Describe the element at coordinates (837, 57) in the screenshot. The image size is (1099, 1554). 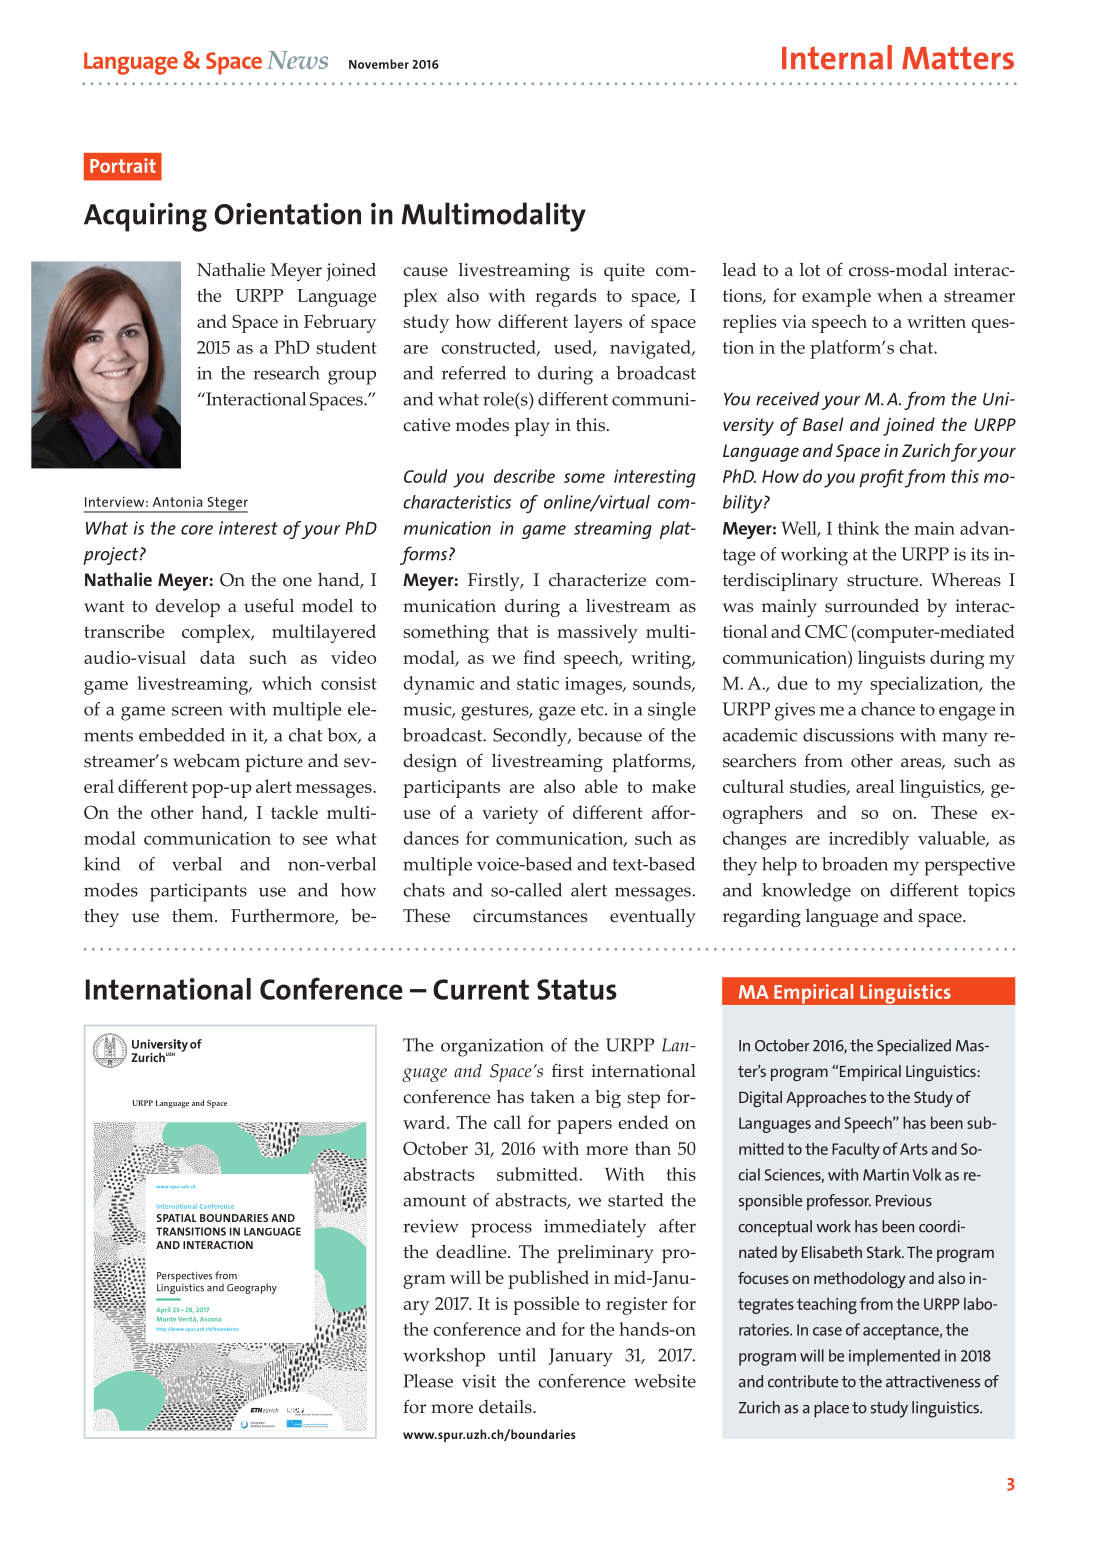
I see `Internal` at that location.
